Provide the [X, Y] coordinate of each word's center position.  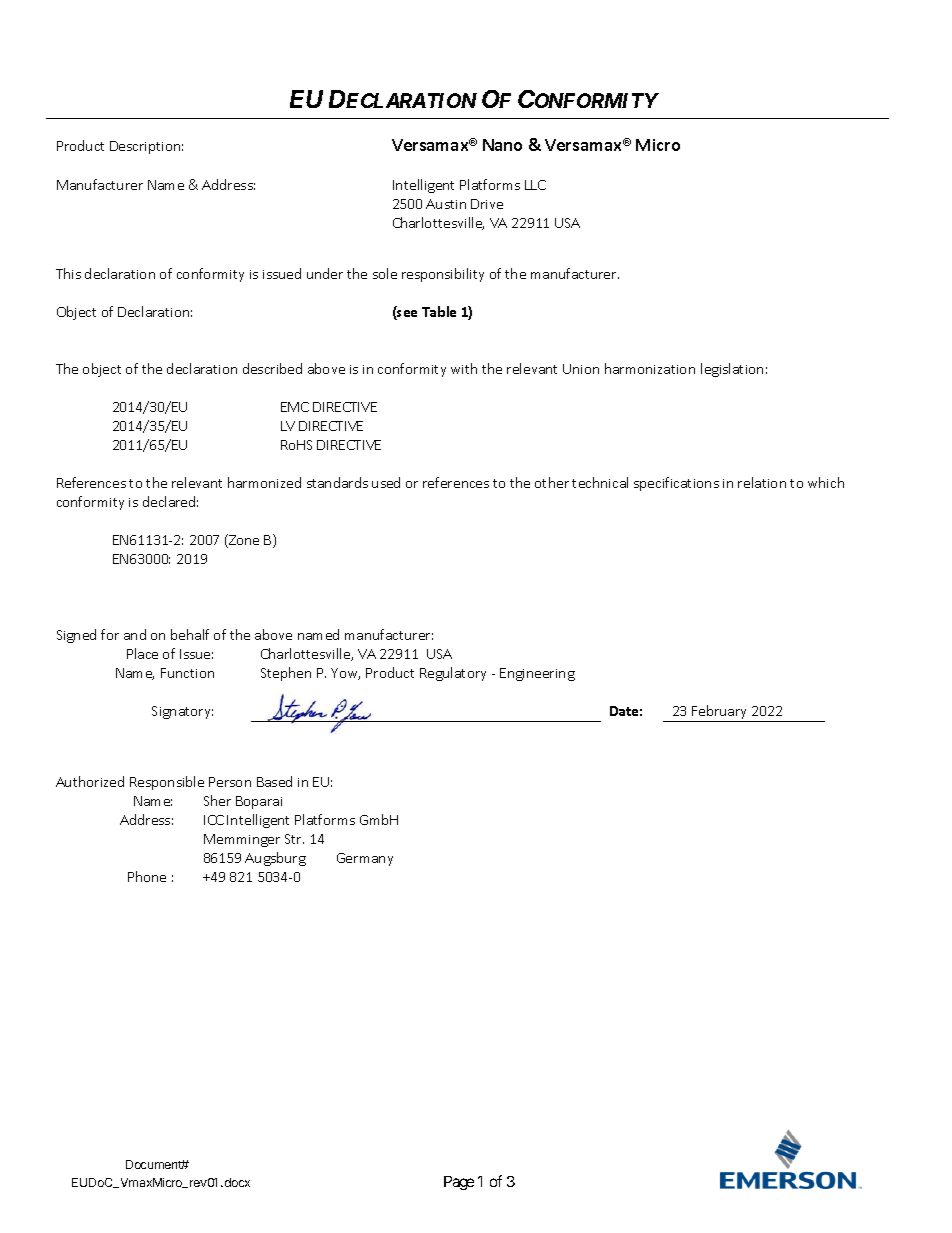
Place [142, 653]
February [720, 713]
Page [459, 1183]
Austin [446, 204]
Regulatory [453, 674]
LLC [535, 185]
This [68, 273]
